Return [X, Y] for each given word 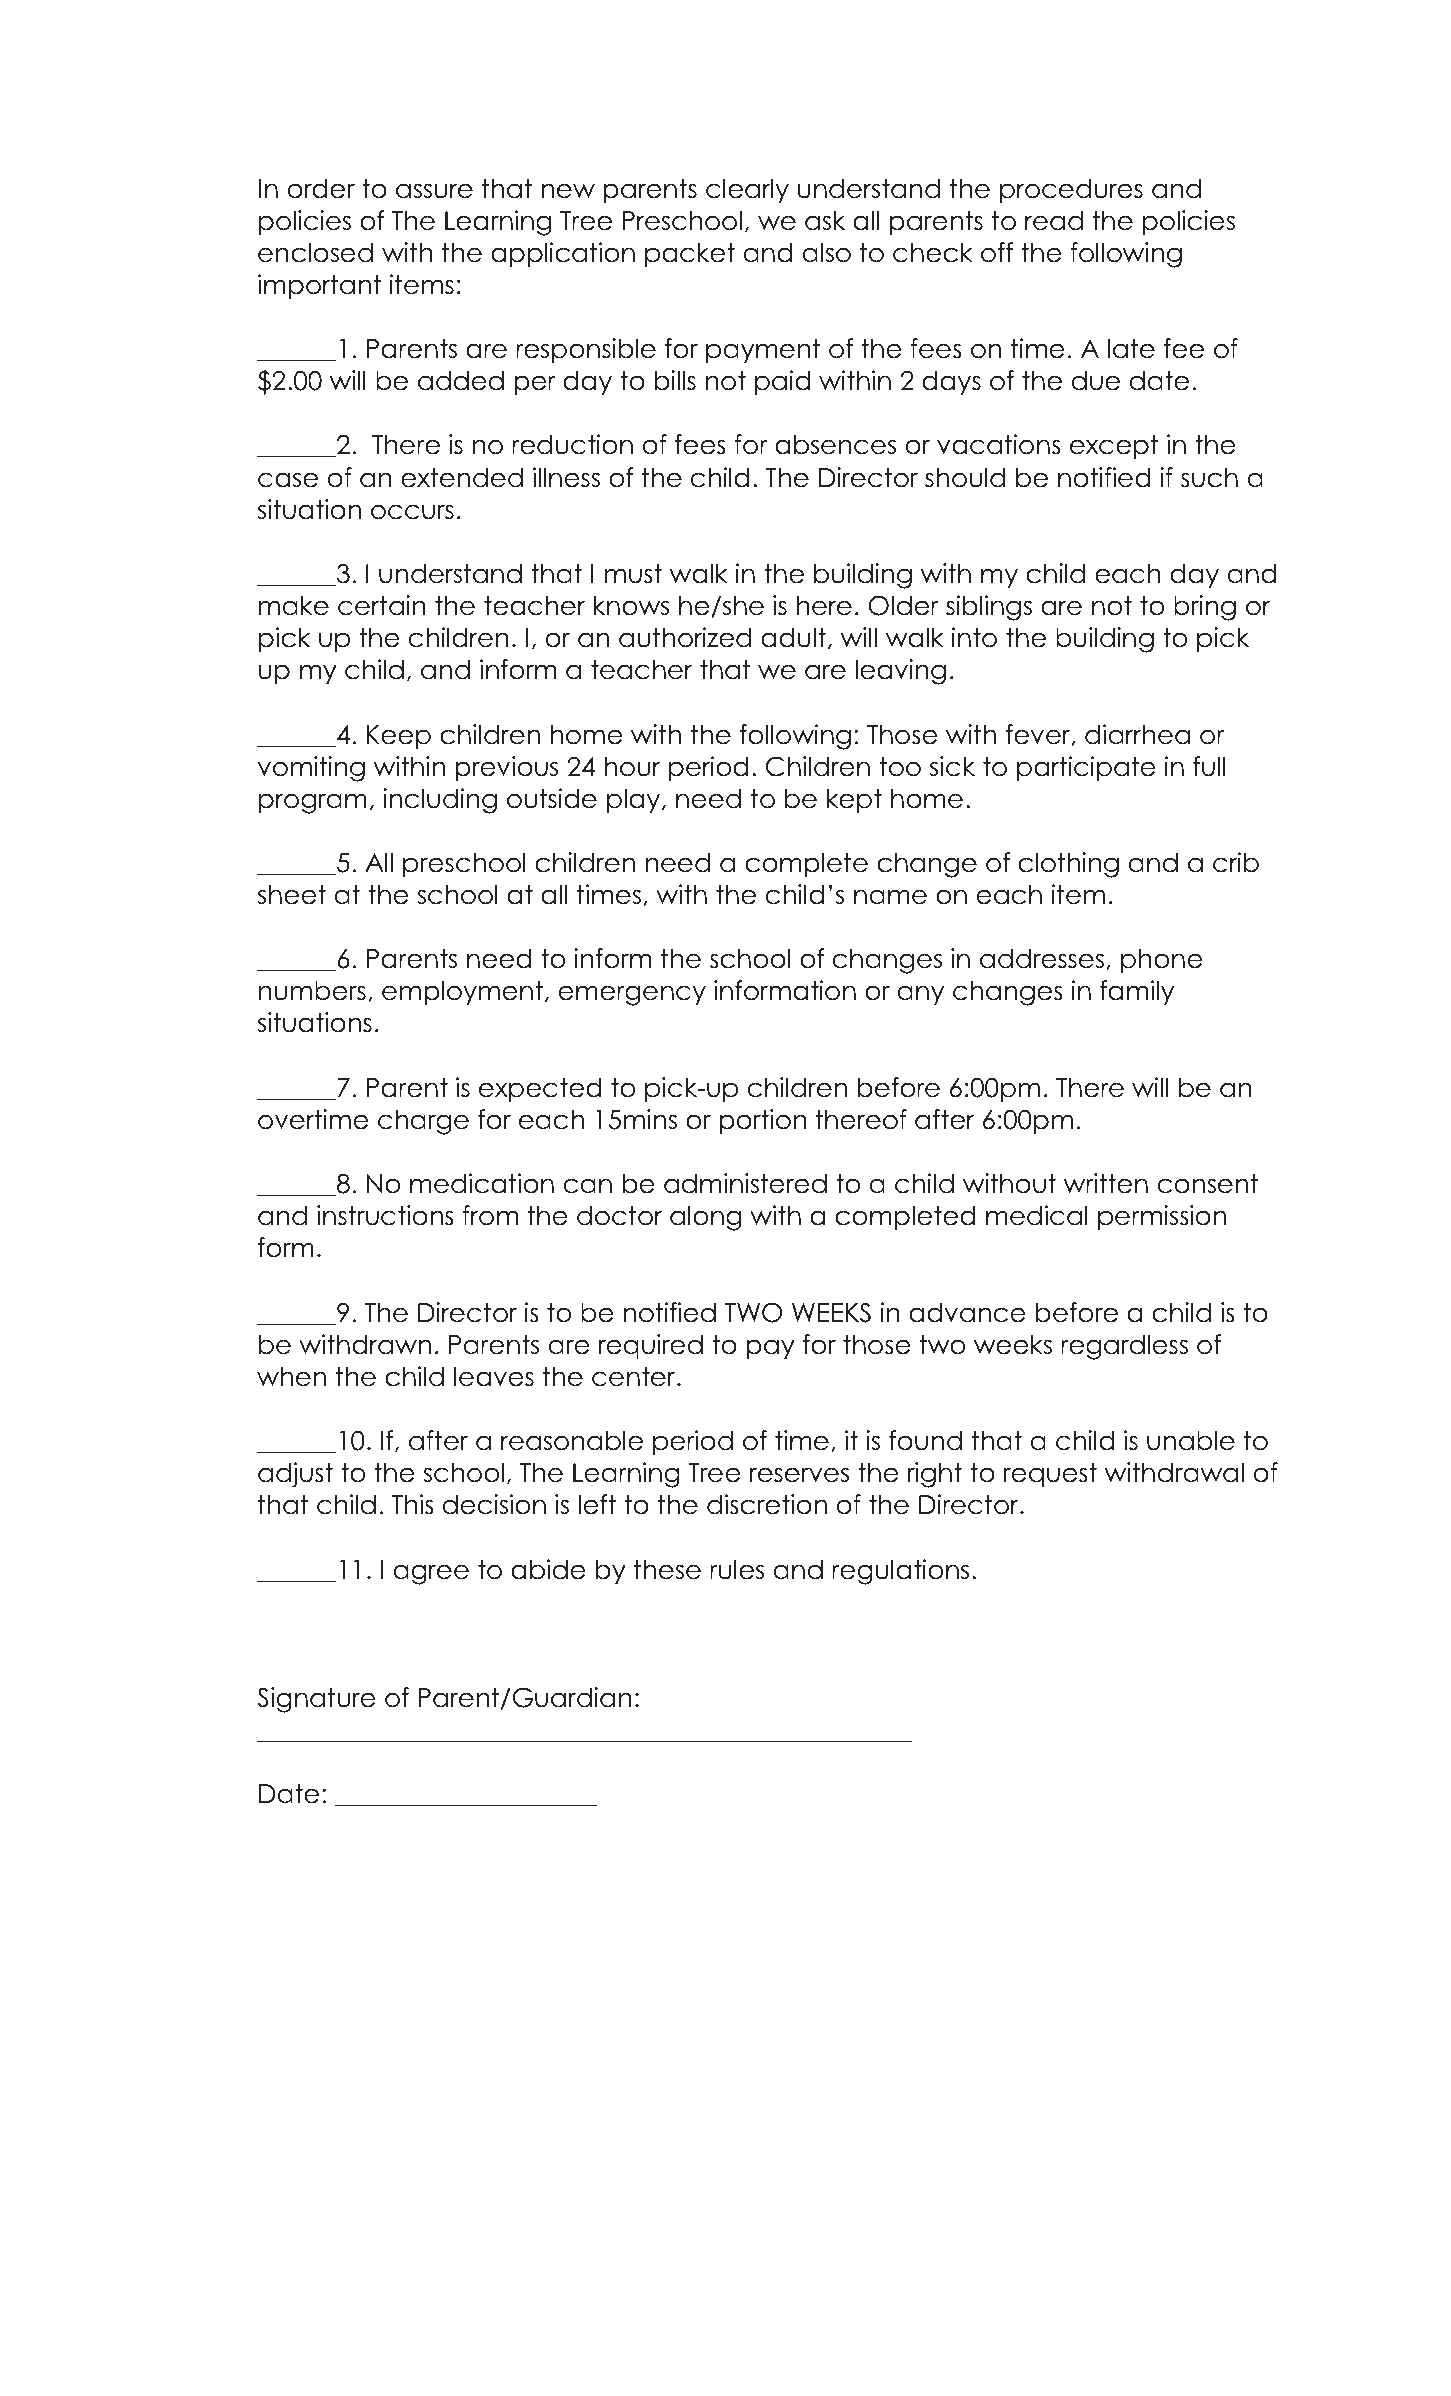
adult [793, 637]
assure [434, 191]
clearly [747, 190]
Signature [316, 1700]
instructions [385, 1215]
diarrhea [1137, 734]
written [1106, 1183]
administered [745, 1183]
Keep [399, 737]
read [1054, 220]
